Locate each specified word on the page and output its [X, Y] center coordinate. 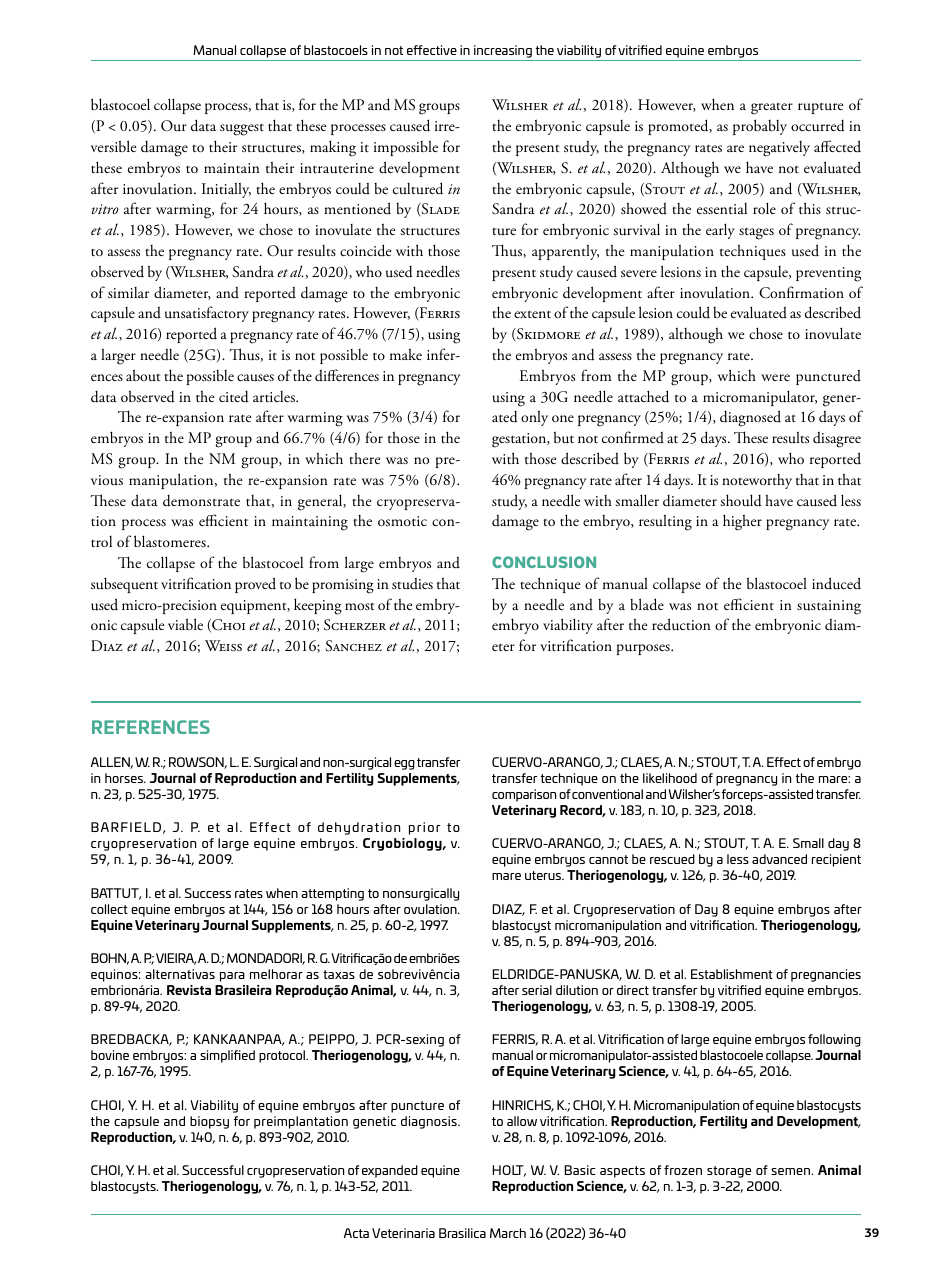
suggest [242, 130]
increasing [503, 51]
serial [537, 990]
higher [742, 522]
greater [772, 109]
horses [125, 778]
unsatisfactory [207, 314]
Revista [189, 990]
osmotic [402, 521]
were [775, 377]
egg [404, 765]
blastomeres [171, 541]
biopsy [209, 1122]
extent [532, 314]
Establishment [732, 974]
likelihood [670, 778]
